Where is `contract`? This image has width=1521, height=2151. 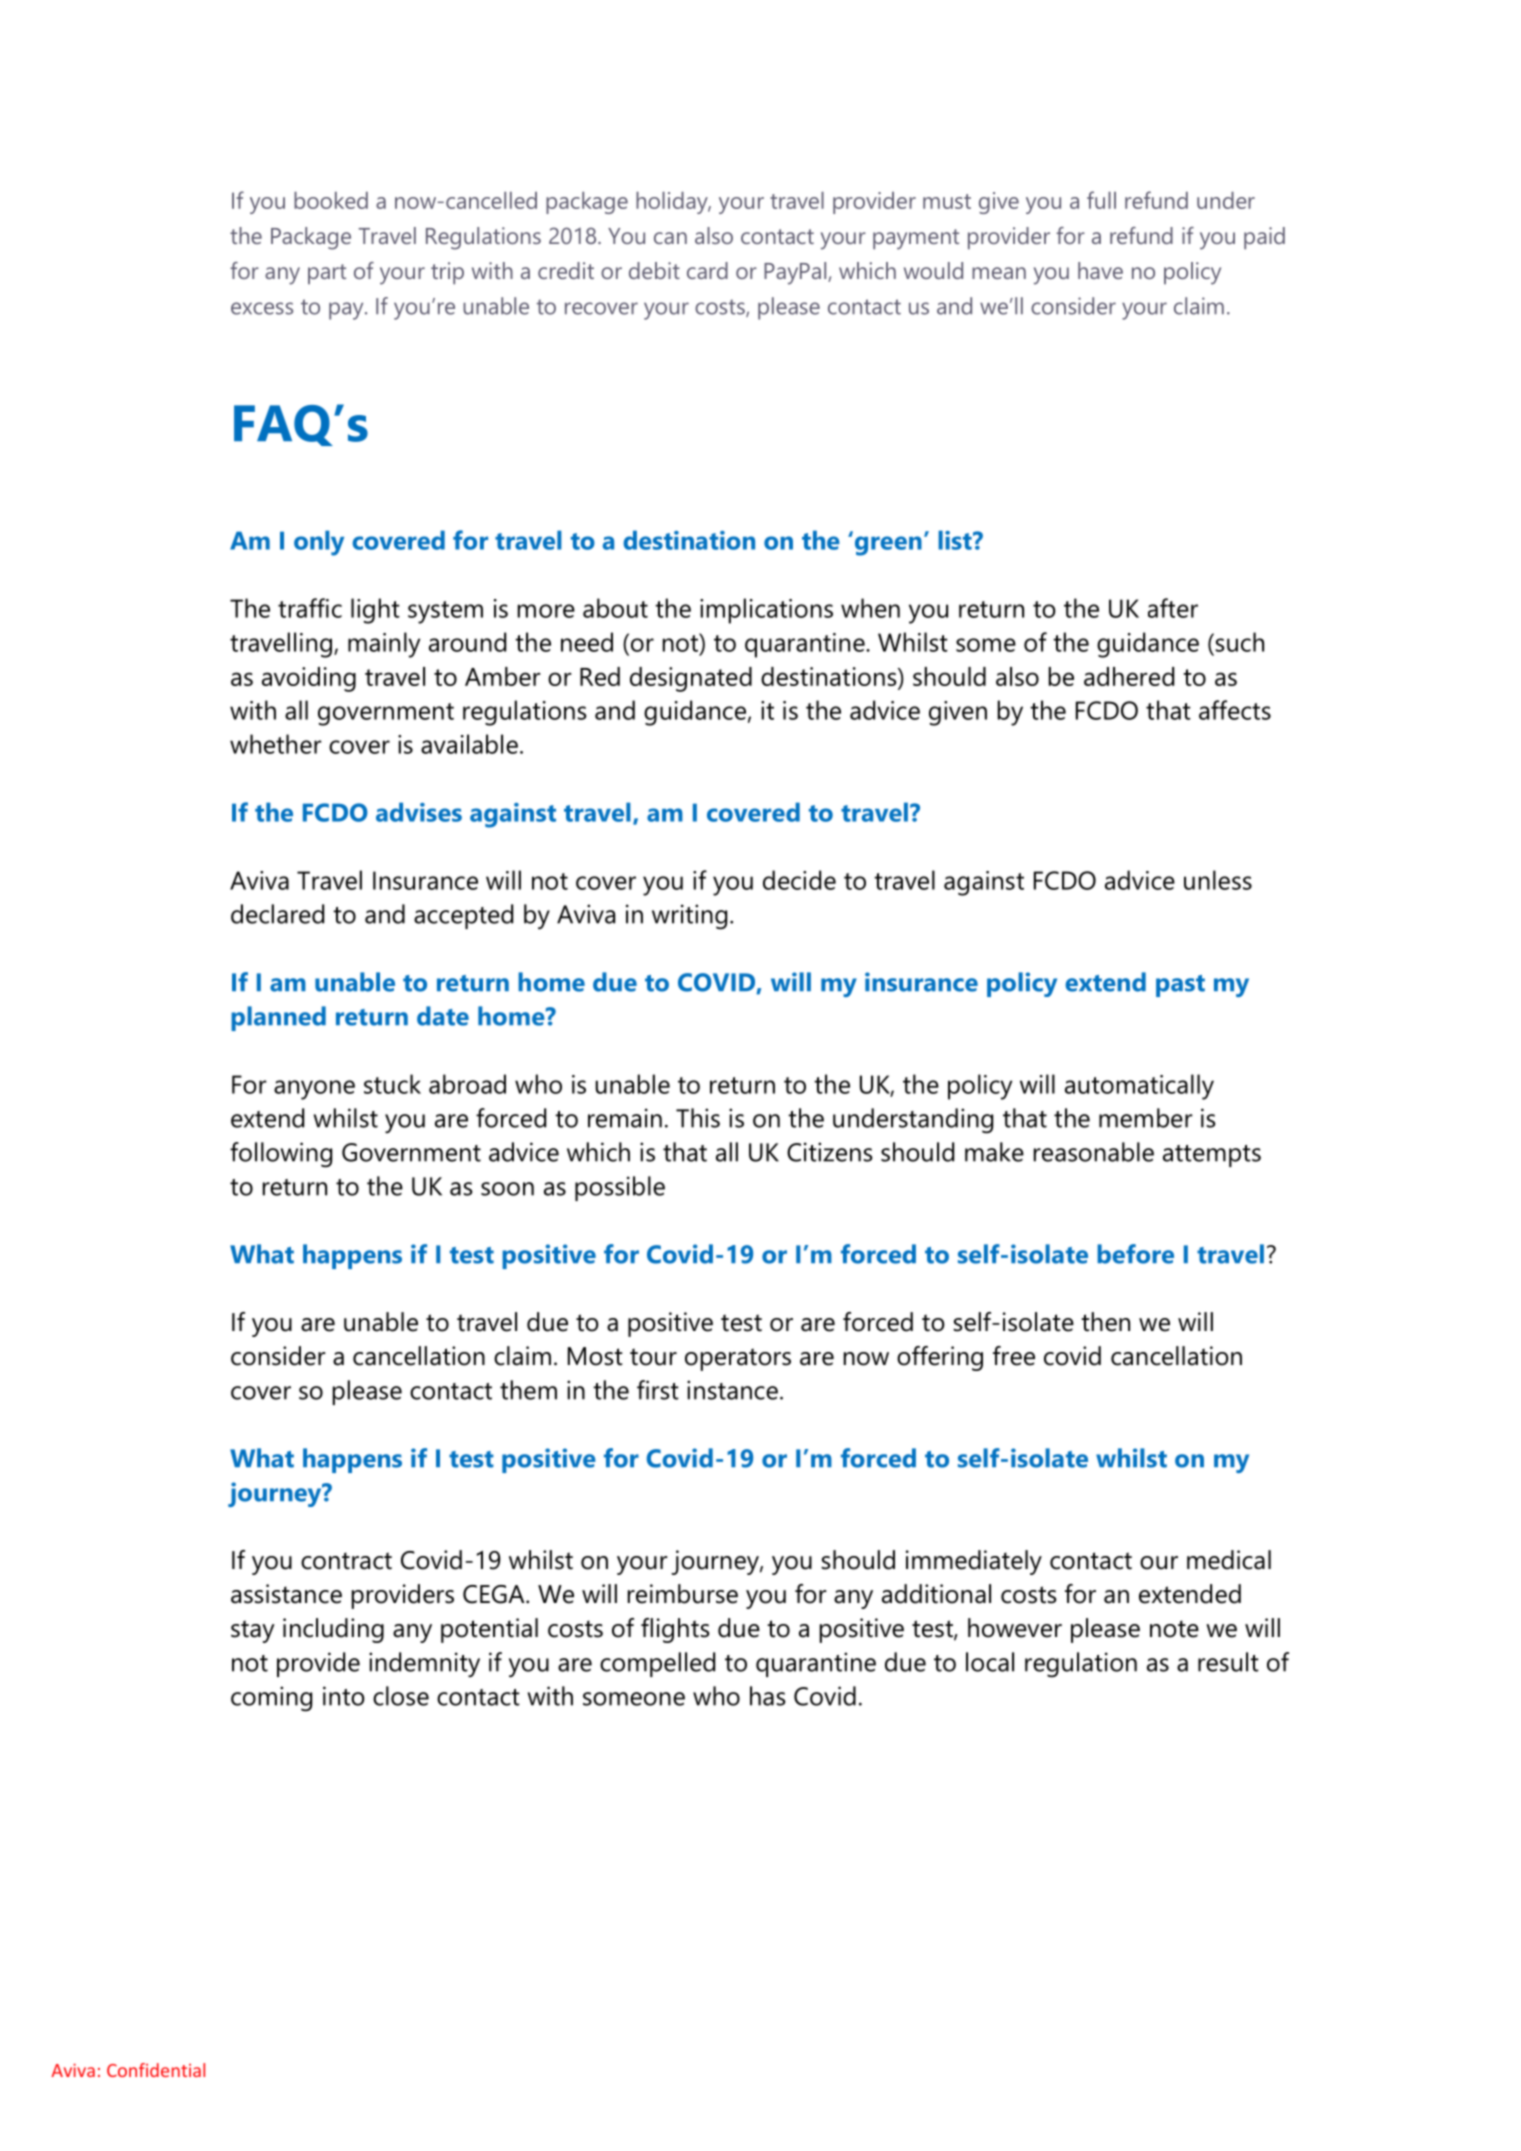 contract is located at coordinates (346, 1561).
